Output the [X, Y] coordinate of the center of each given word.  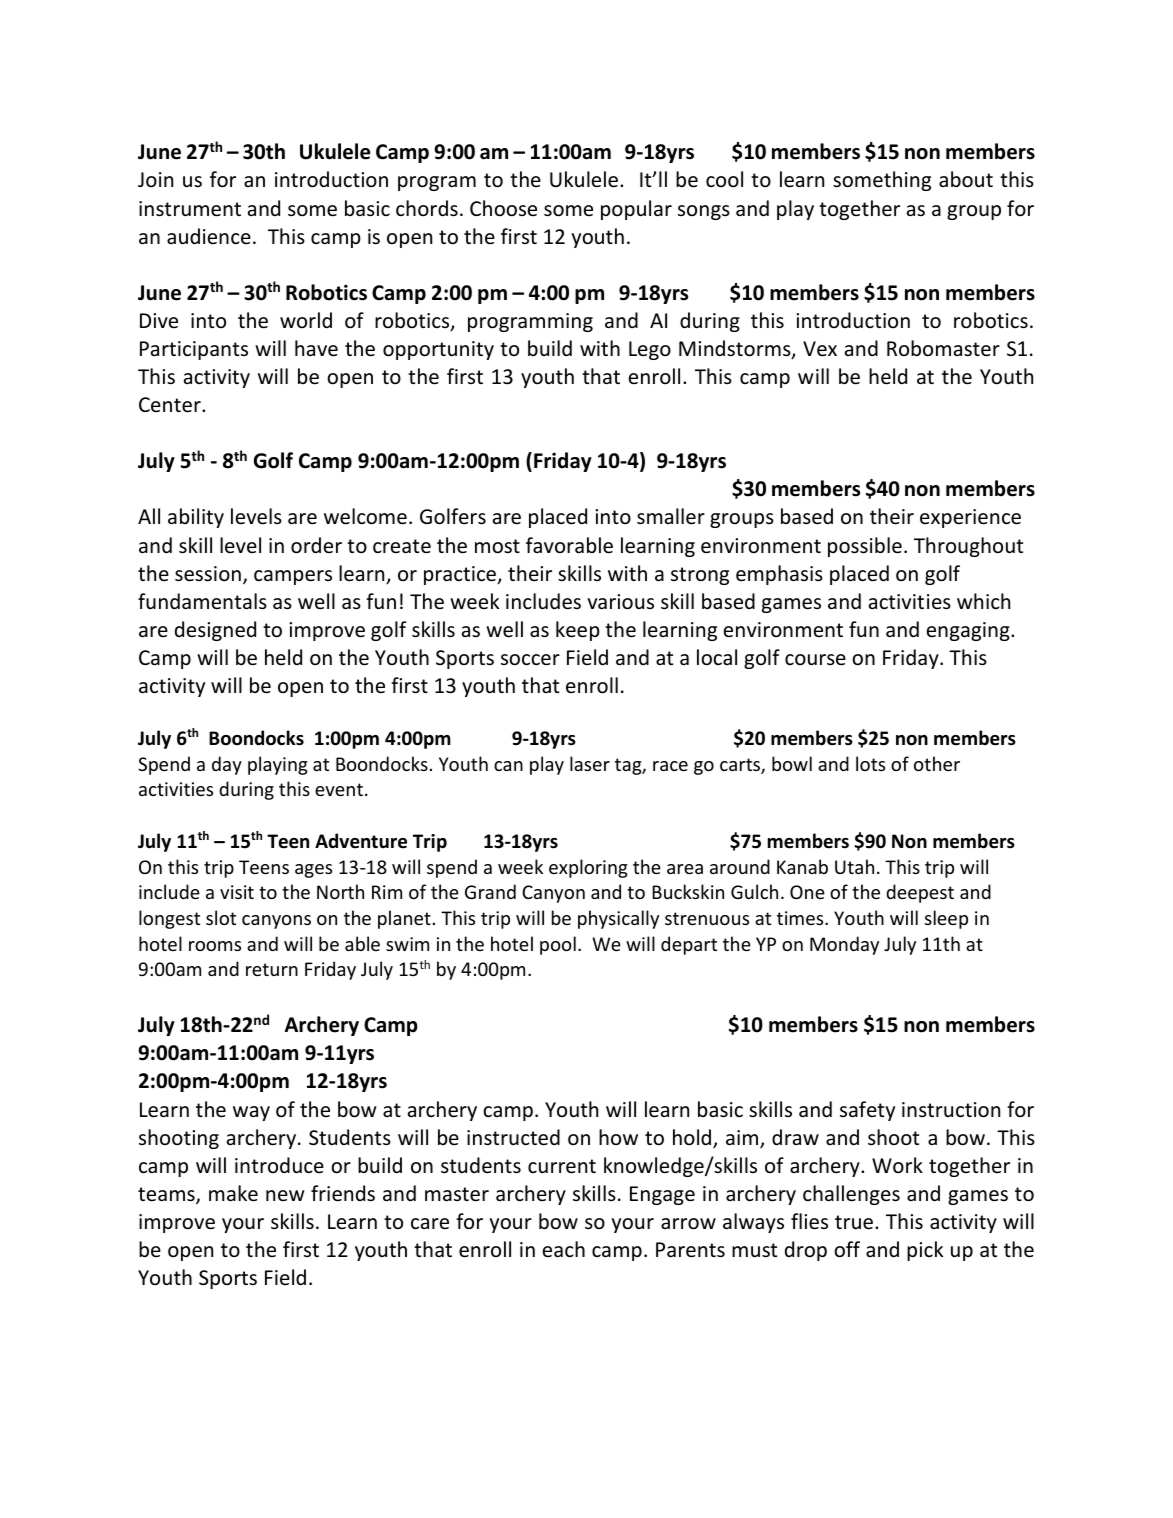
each [564, 1249]
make [233, 1193]
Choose [503, 208]
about [966, 179]
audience [209, 236]
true [855, 1222]
